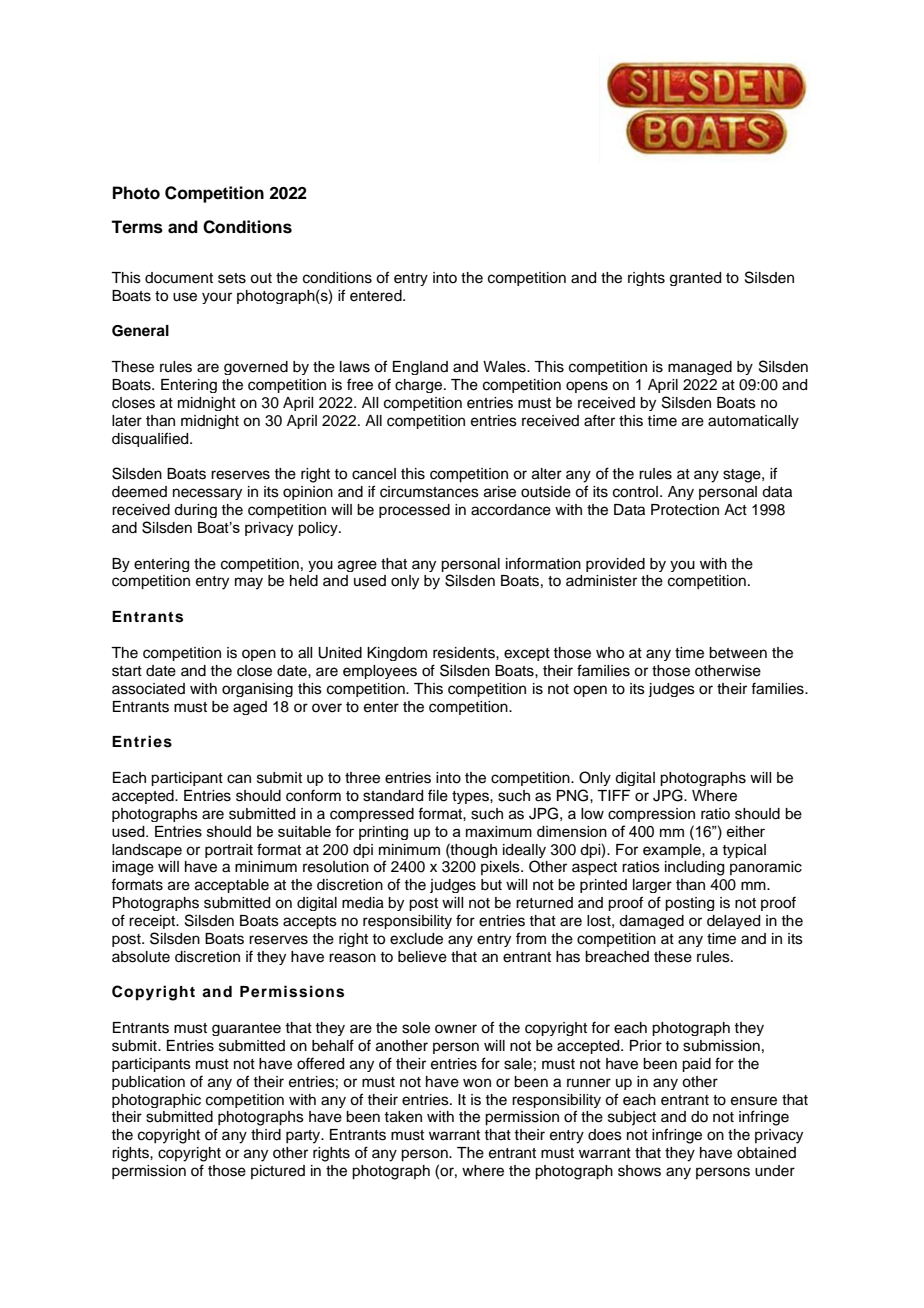 The width and height of the screenshot is (924, 1308). Describe the element at coordinates (695, 279) in the screenshot. I see `granted` at that location.
